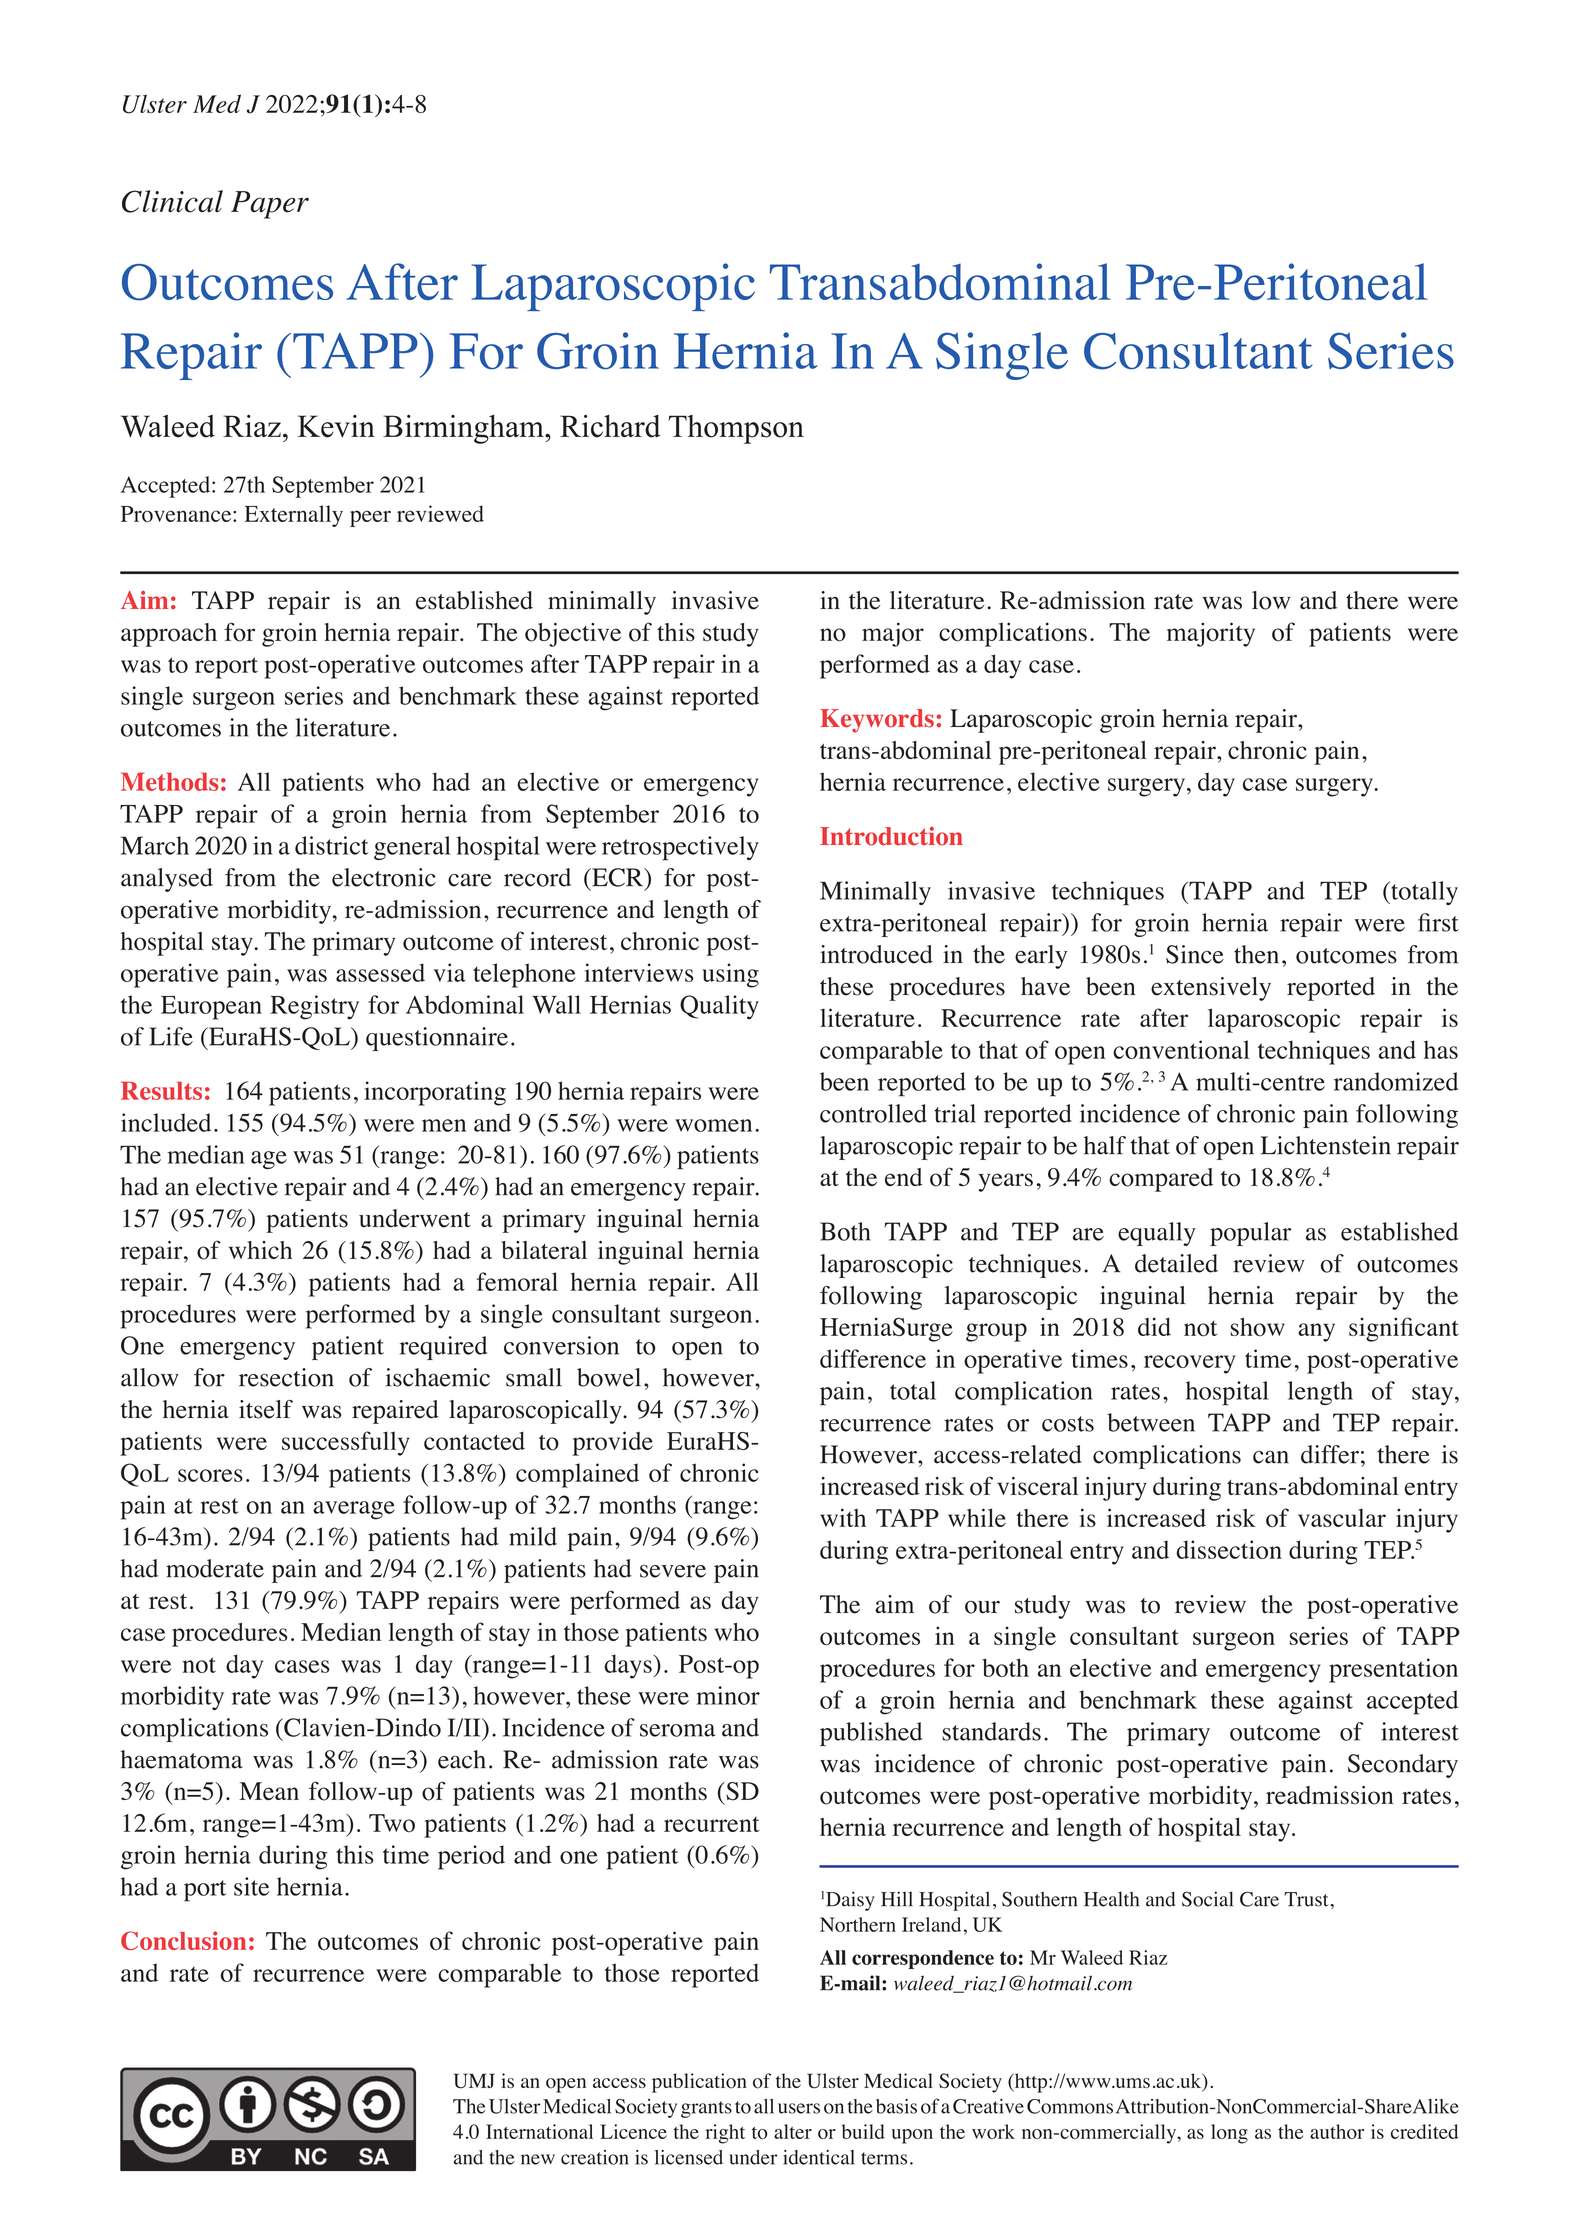 The image size is (1579, 2233). I want to click on which, so click(260, 1250).
